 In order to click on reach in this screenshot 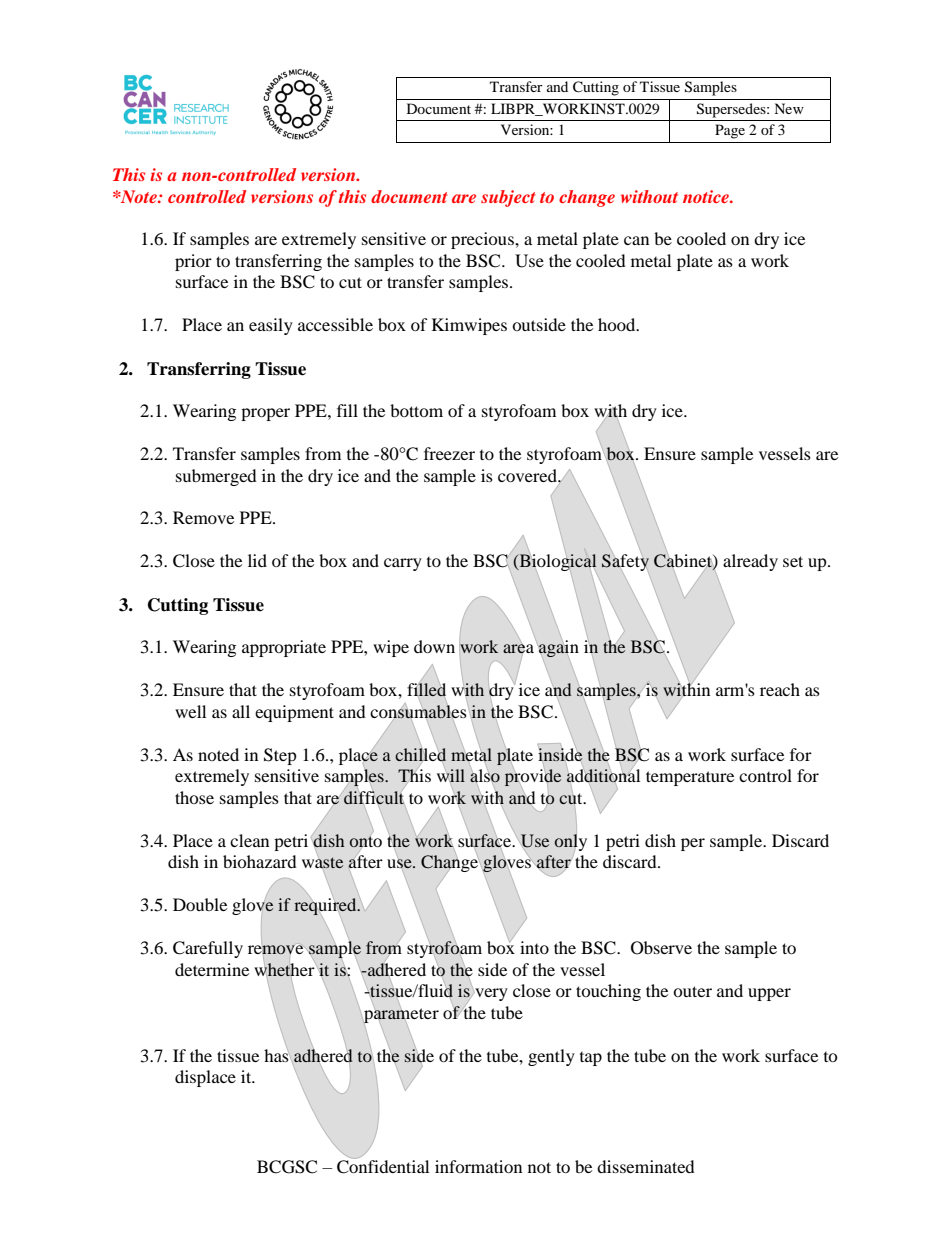, I will do `click(780, 689)`.
